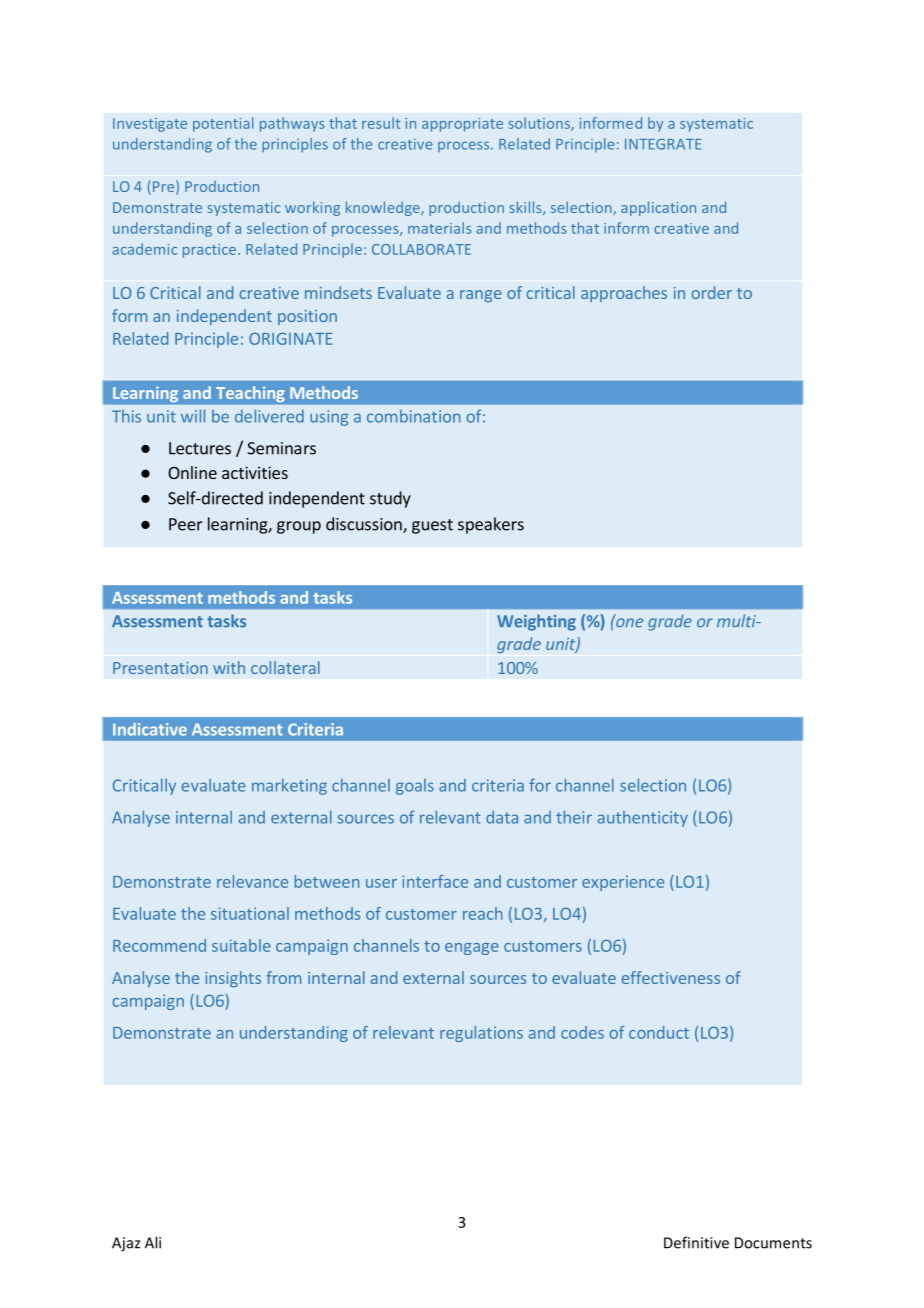  Describe the element at coordinates (462, 125) in the screenshot. I see `appropriate` at that location.
